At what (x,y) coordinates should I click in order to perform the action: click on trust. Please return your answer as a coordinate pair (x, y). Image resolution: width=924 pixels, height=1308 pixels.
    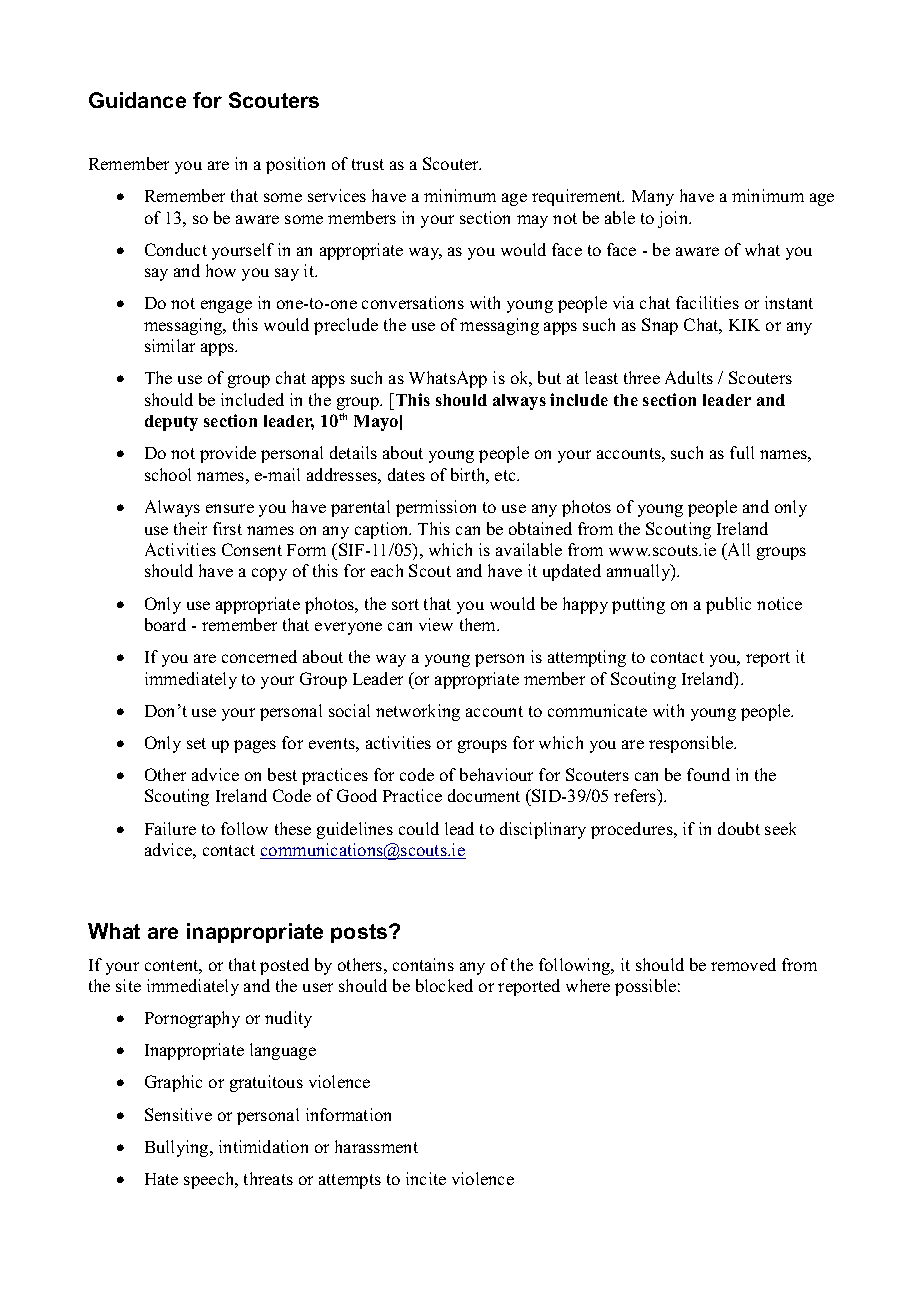
    Looking at the image, I should click on (368, 164).
